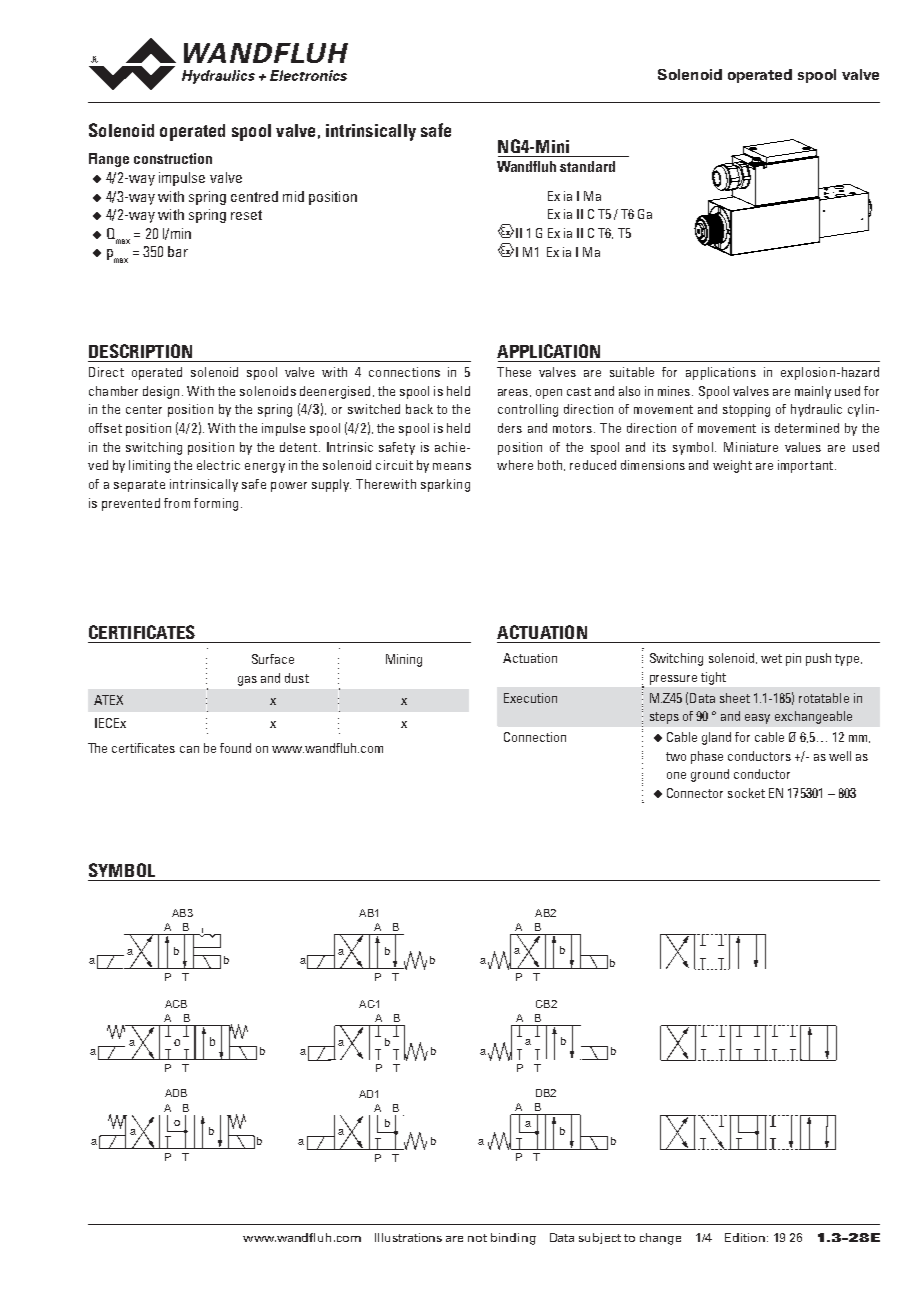 Image resolution: width=924 pixels, height=1308 pixels. Describe the element at coordinates (587, 166) in the screenshot. I see `standard` at that location.
